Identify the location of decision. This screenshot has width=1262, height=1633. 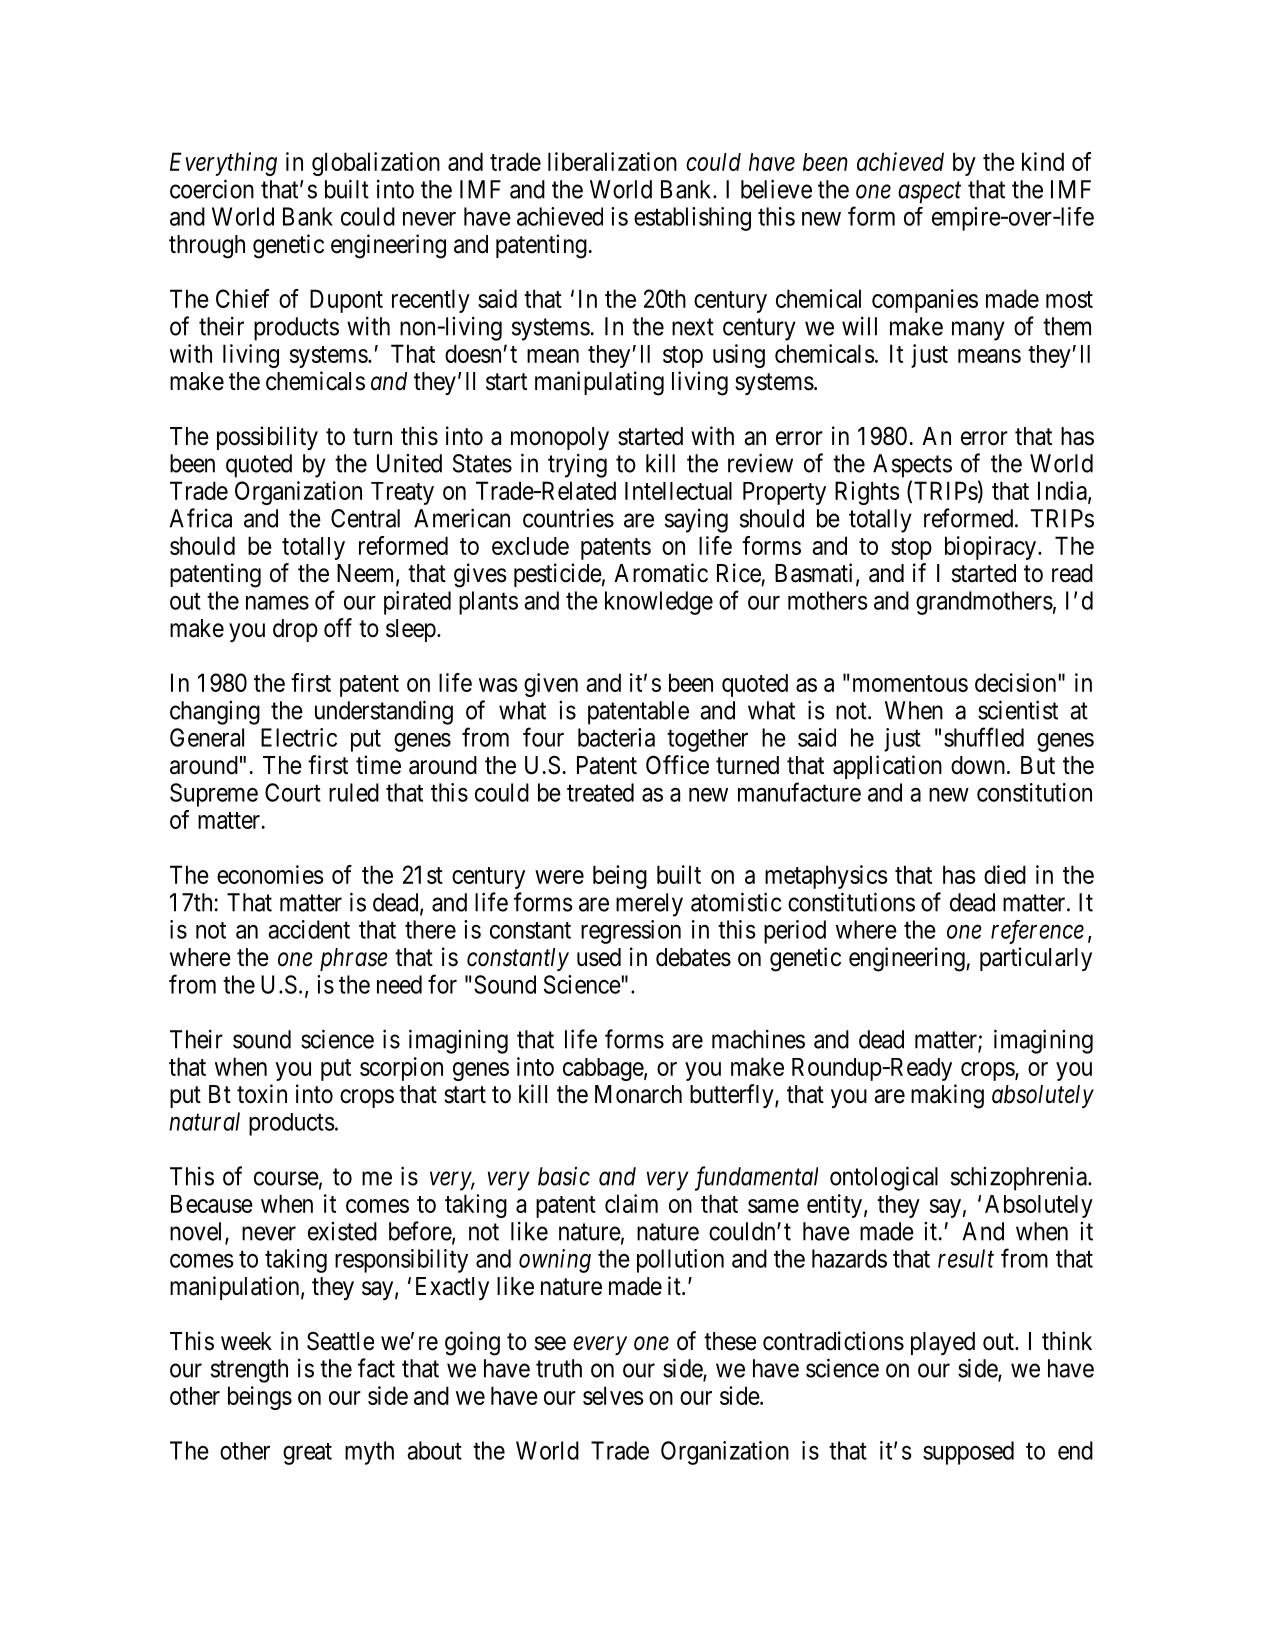
(1017, 682).
